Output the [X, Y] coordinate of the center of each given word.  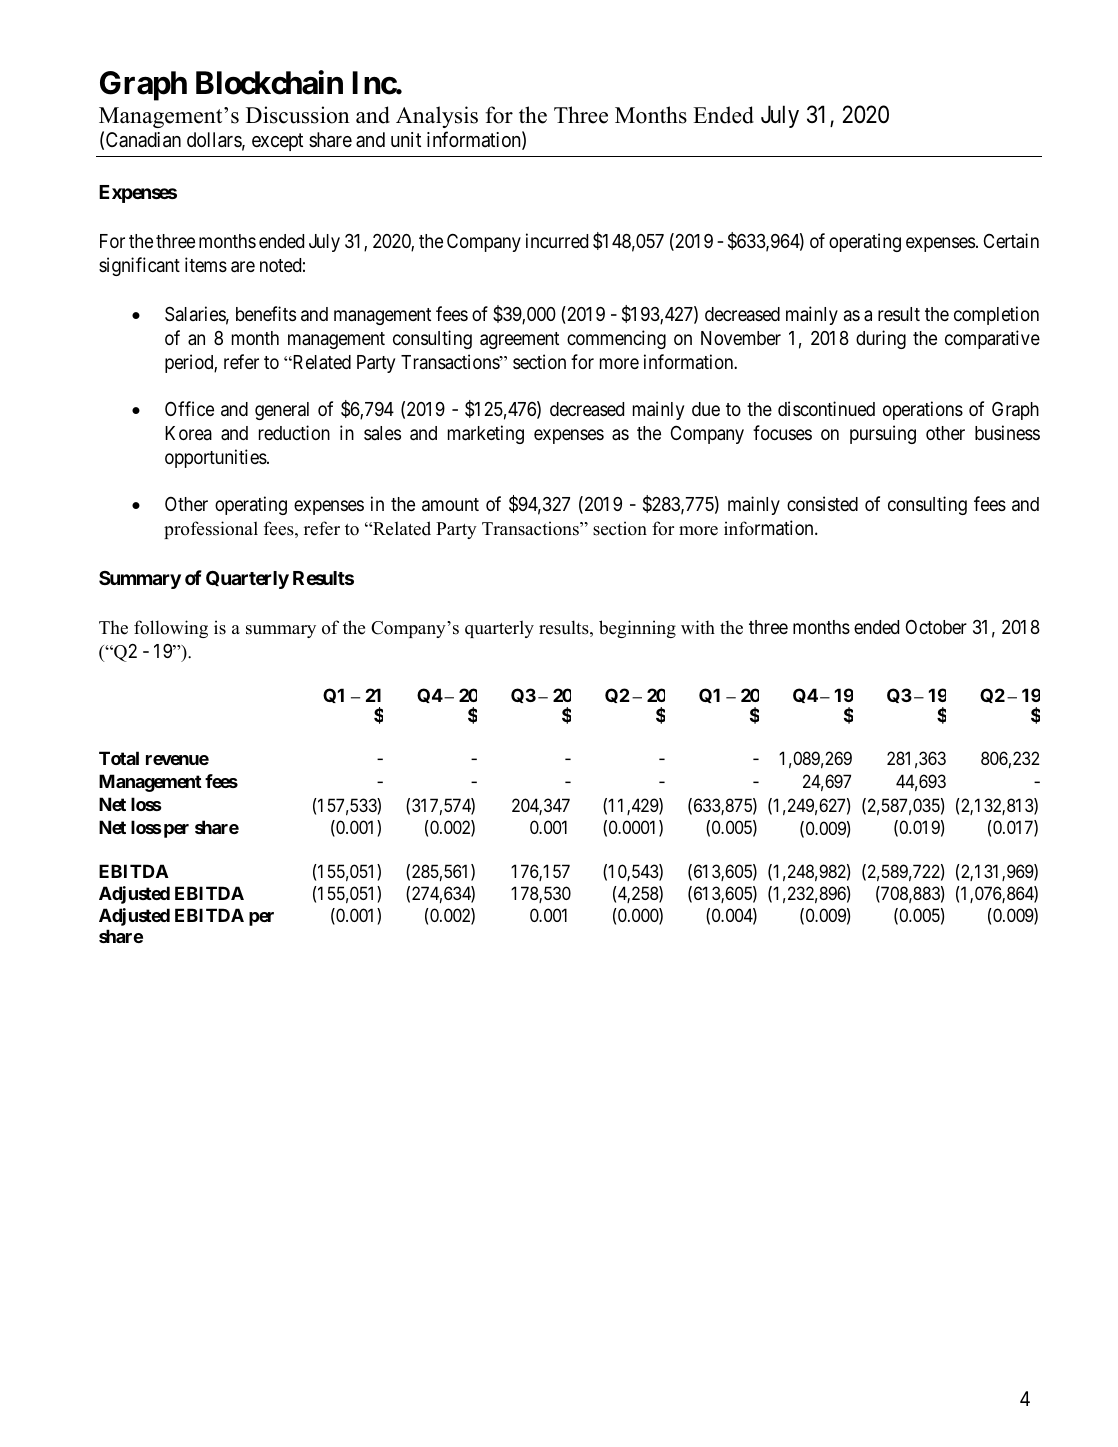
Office [189, 408]
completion [996, 315]
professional [211, 530]
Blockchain [269, 83]
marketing [486, 434]
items [206, 264]
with [698, 627]
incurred [557, 240]
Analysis [437, 117]
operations [923, 410]
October [936, 626]
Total [119, 758]
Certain [1011, 240]
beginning [637, 629]
